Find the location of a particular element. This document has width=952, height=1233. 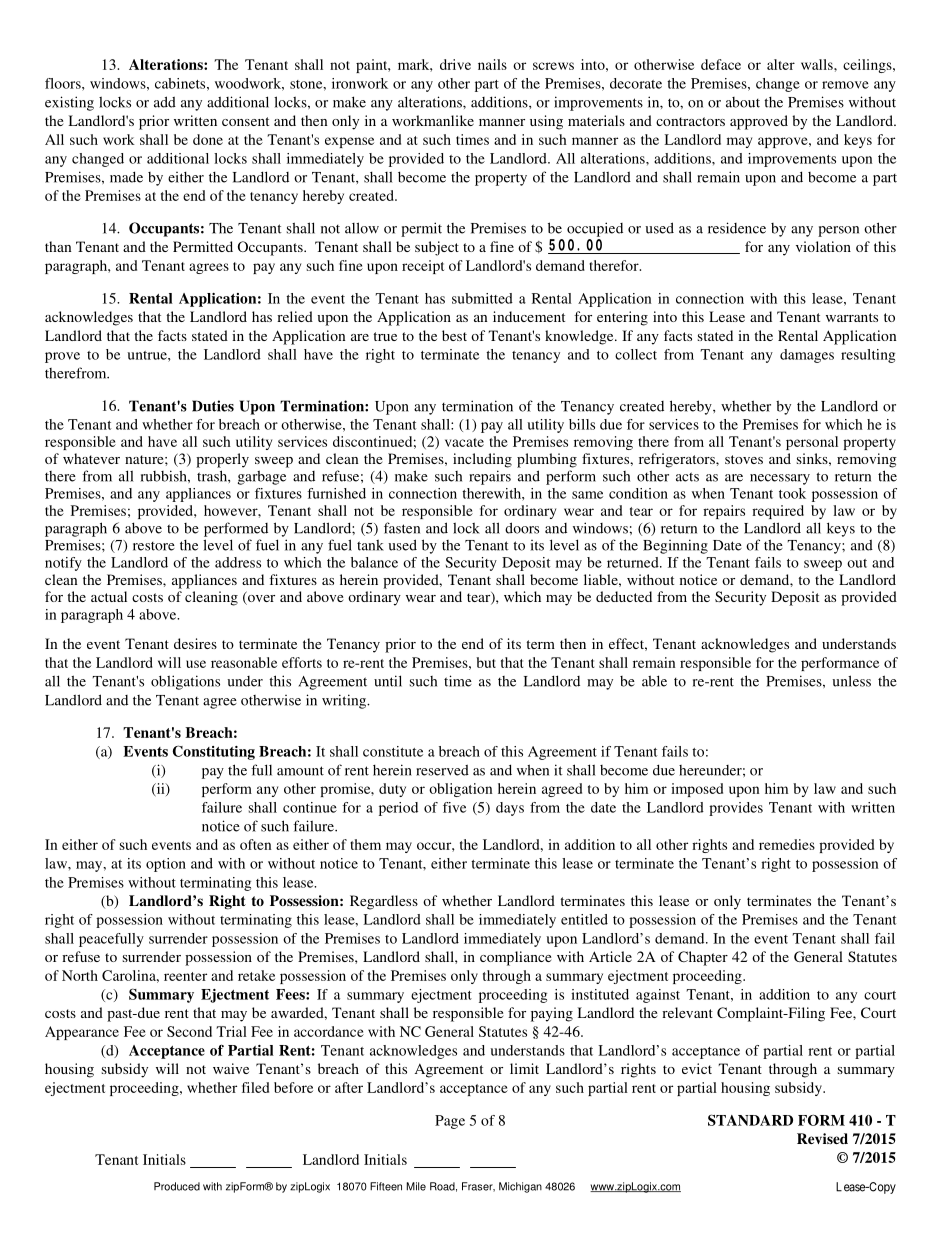

but is located at coordinates (486, 662).
